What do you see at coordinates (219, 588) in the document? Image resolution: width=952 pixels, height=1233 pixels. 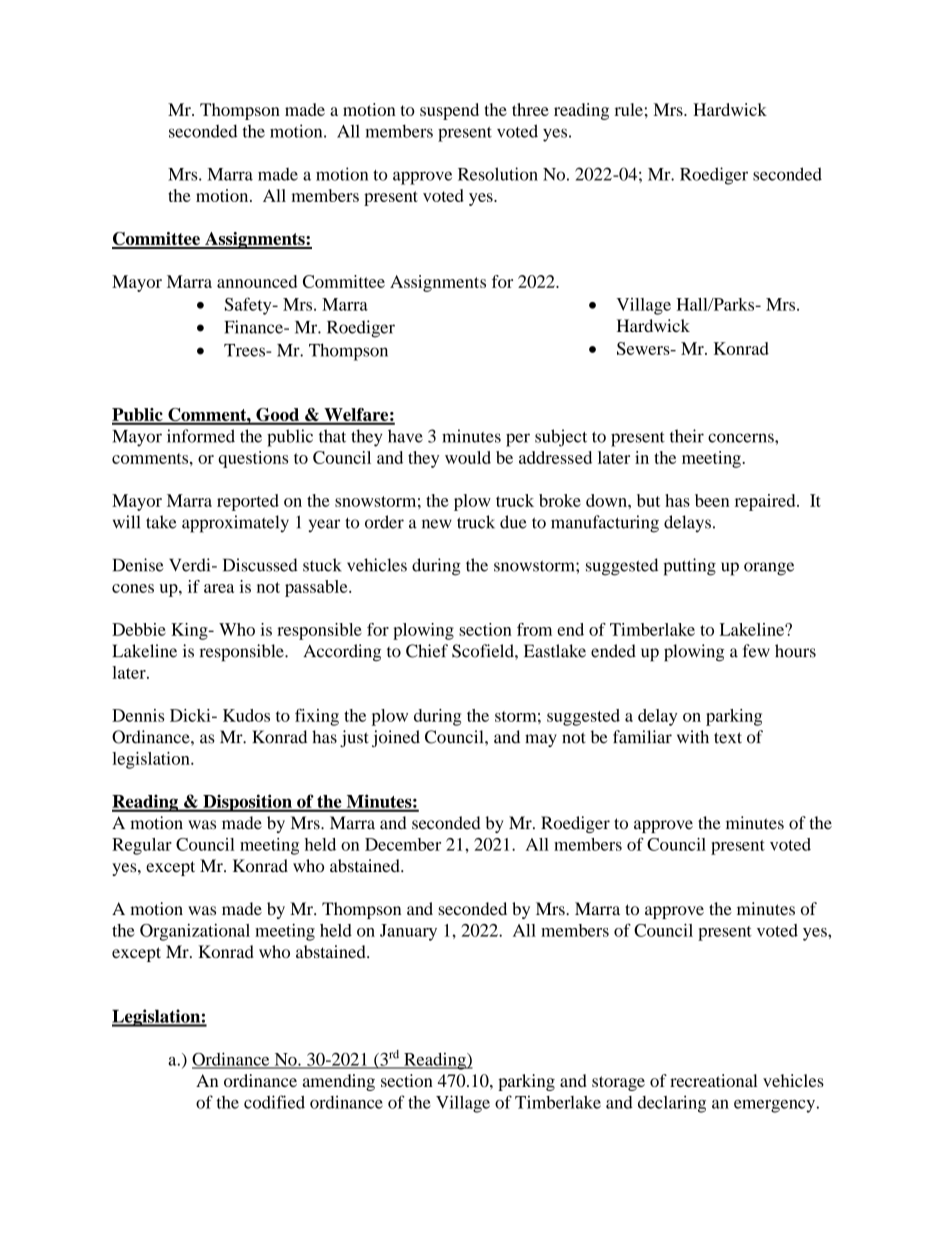 I see `area` at bounding box center [219, 588].
